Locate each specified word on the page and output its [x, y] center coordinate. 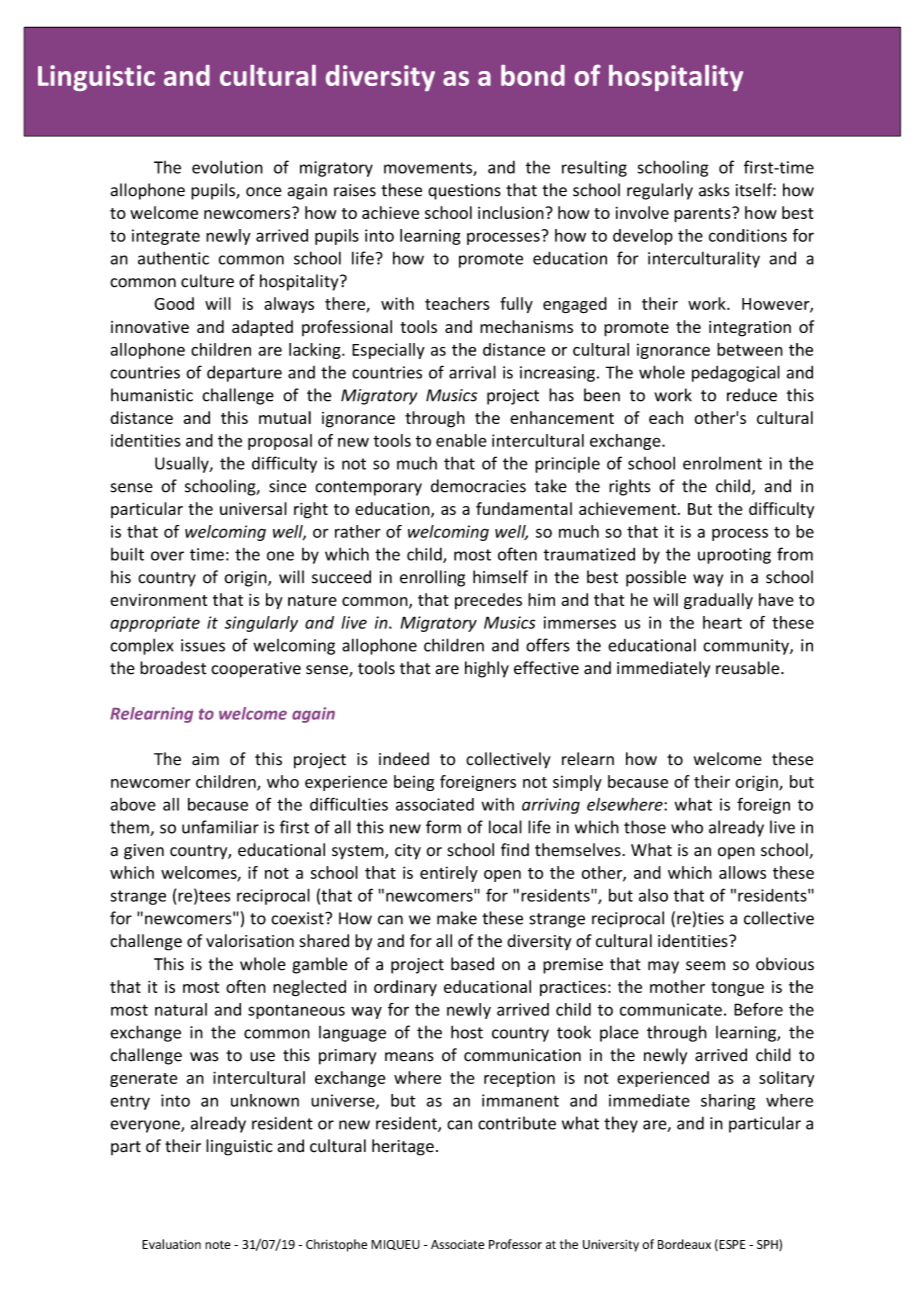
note [218, 1244]
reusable [749, 668]
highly [487, 669]
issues [203, 645]
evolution [227, 167]
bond [533, 75]
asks [714, 190]
